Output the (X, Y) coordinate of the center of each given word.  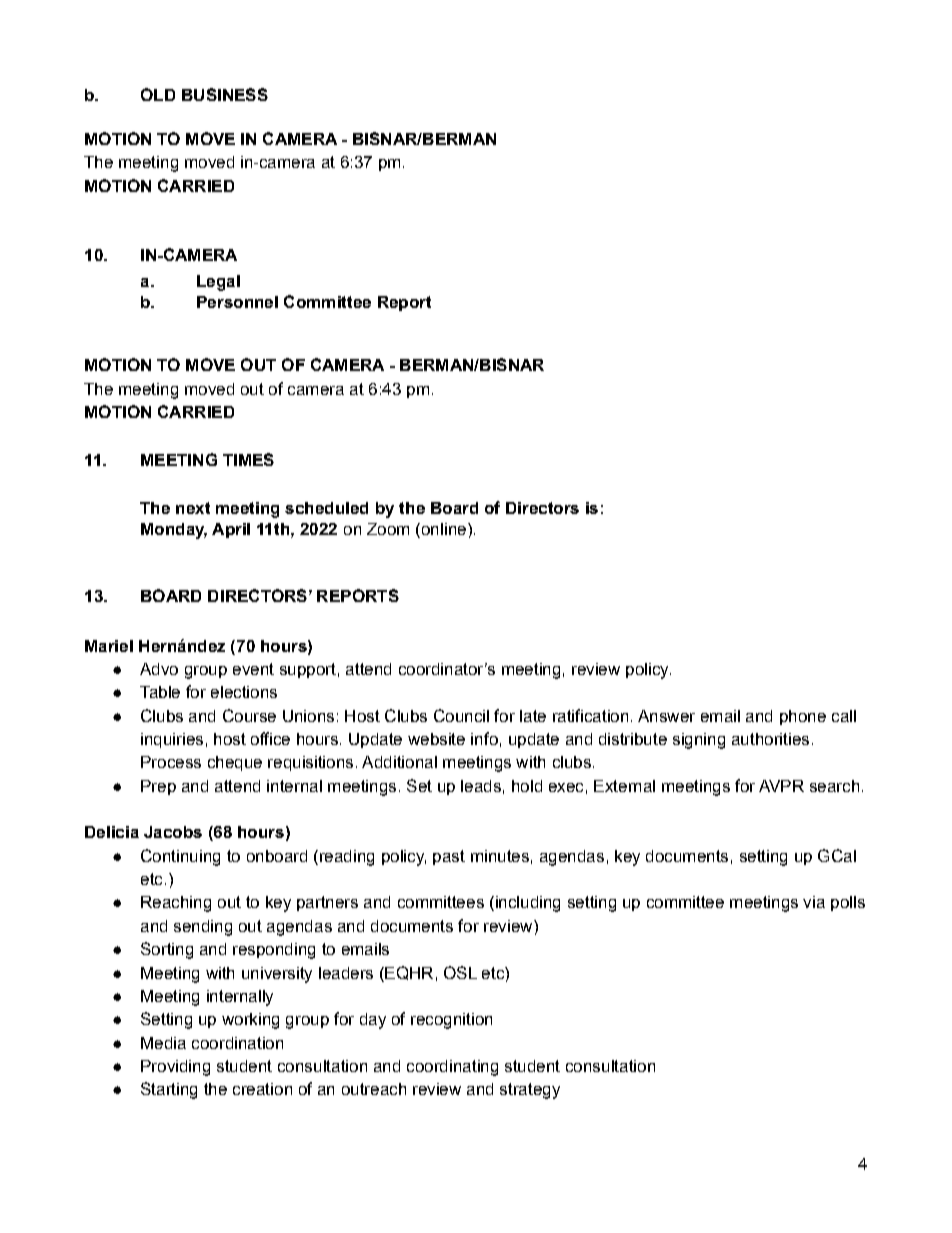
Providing (175, 1068)
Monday (174, 531)
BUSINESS (225, 94)
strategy (530, 1091)
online (442, 530)
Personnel (237, 302)
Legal (218, 283)
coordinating (452, 1068)
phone (803, 717)
